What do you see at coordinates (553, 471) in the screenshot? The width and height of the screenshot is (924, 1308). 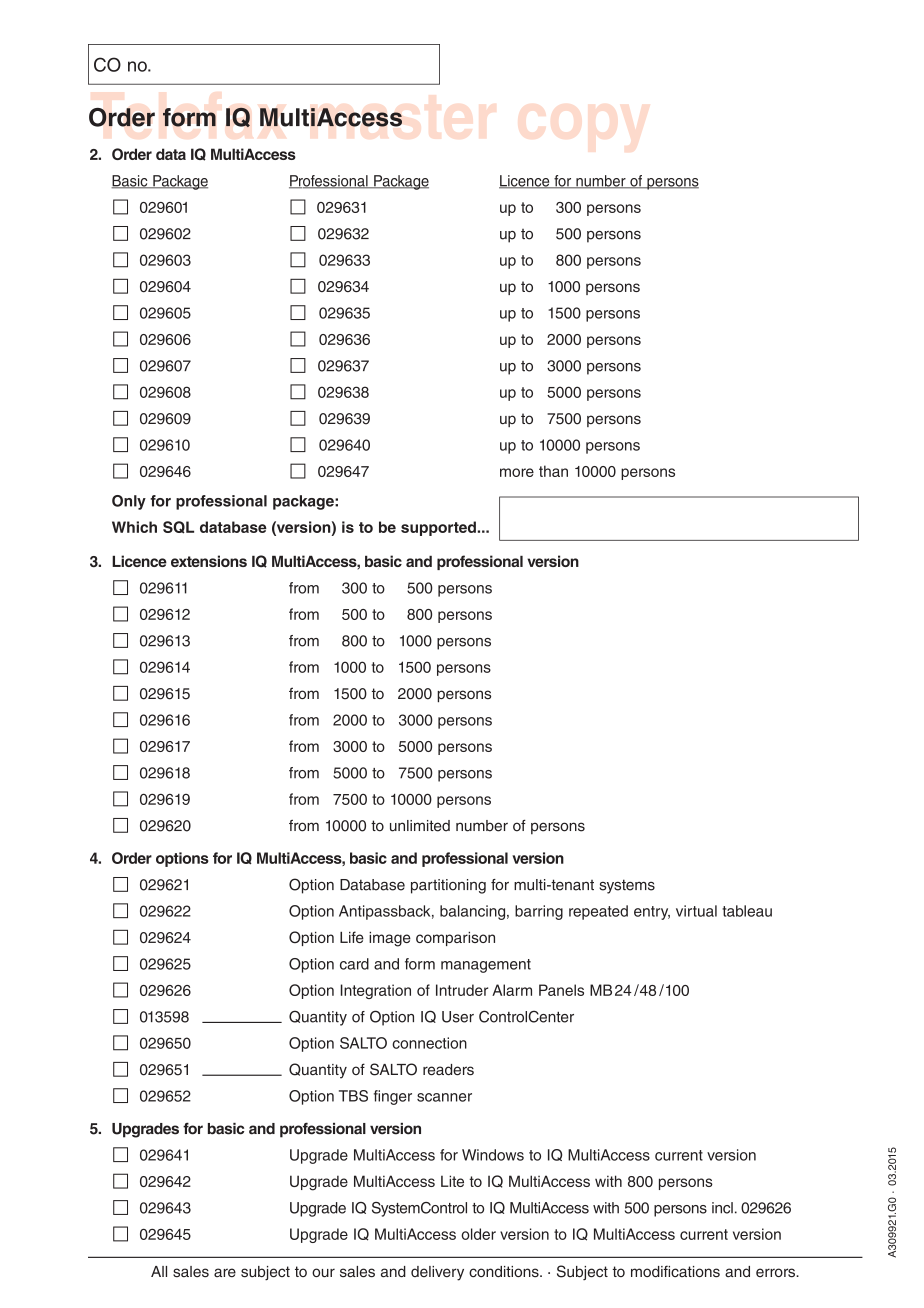 I see `than` at bounding box center [553, 471].
